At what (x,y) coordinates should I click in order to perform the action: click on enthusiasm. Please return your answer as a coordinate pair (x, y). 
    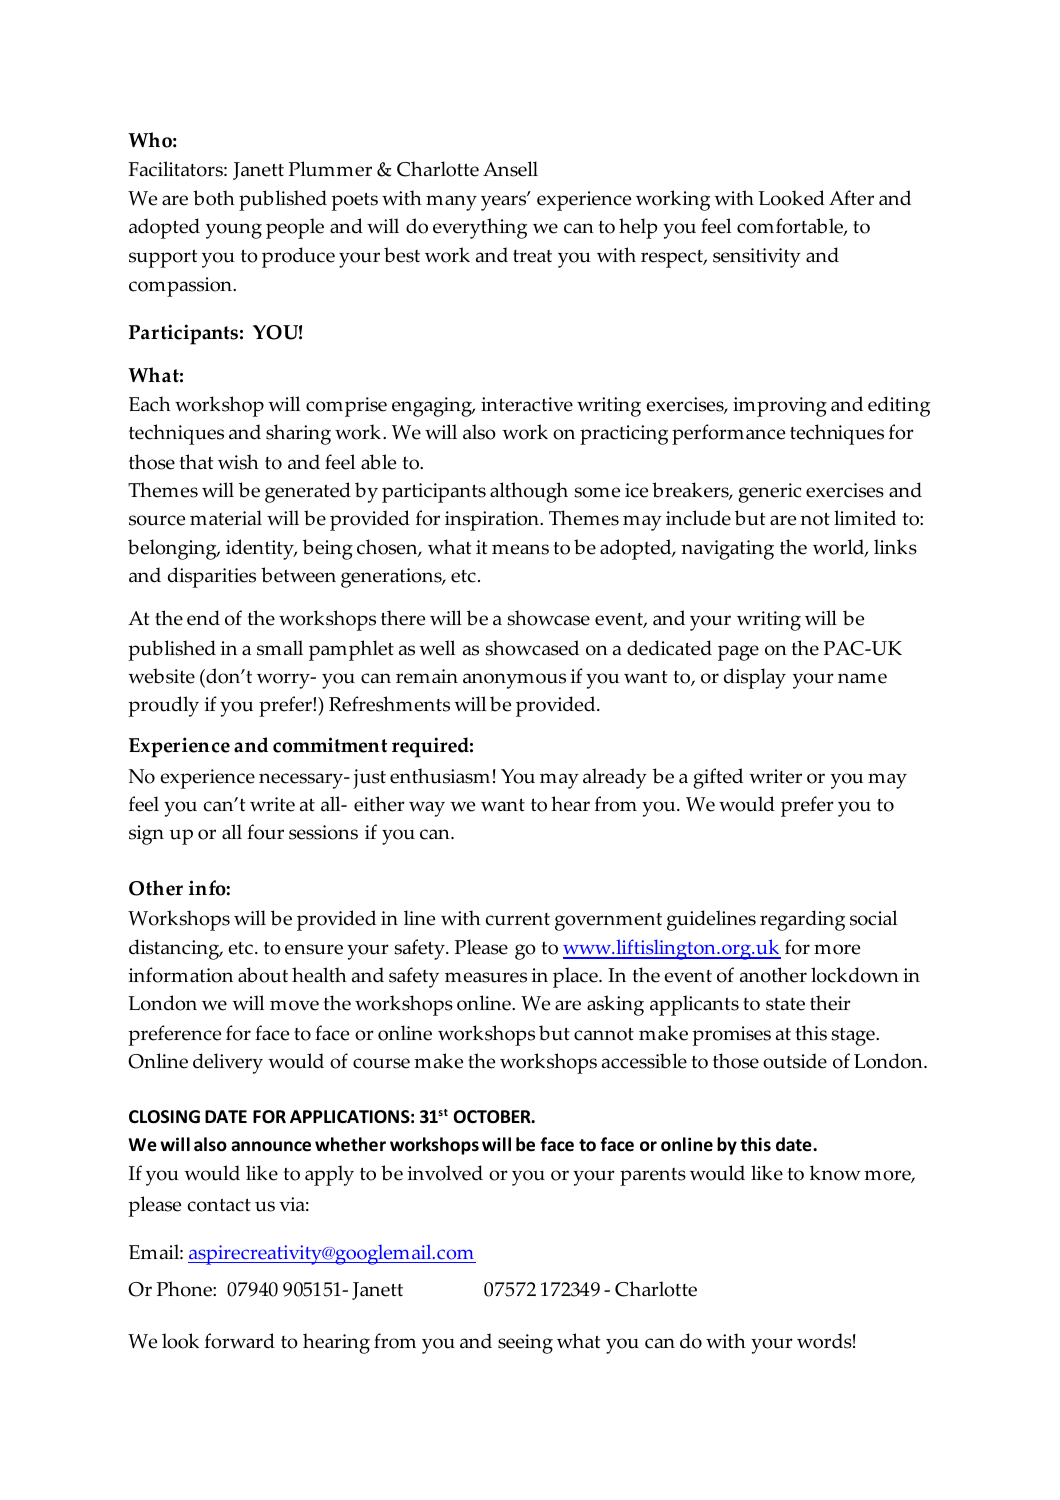
    Looking at the image, I should click on (440, 776).
